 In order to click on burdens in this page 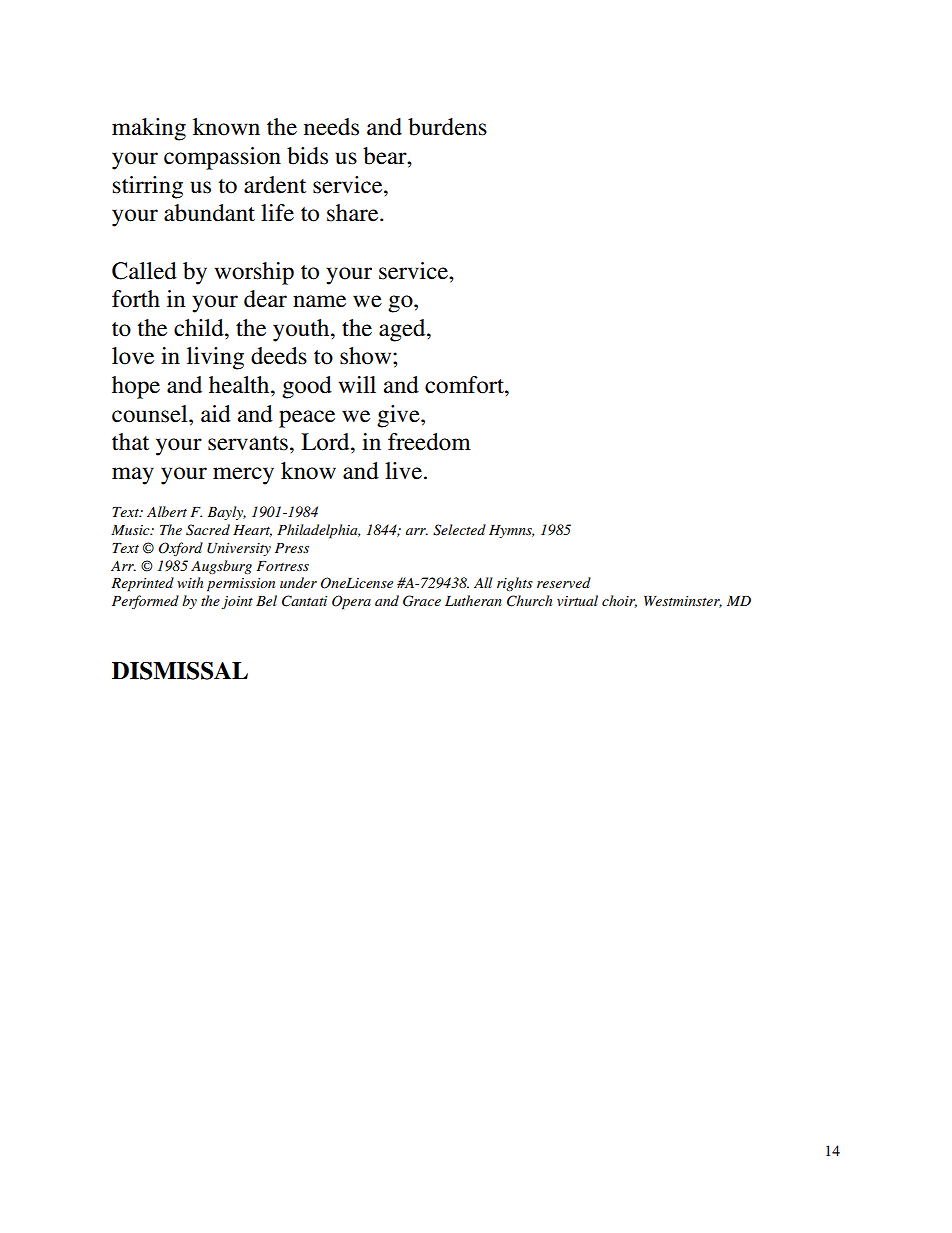, I will do `click(447, 127)`.
